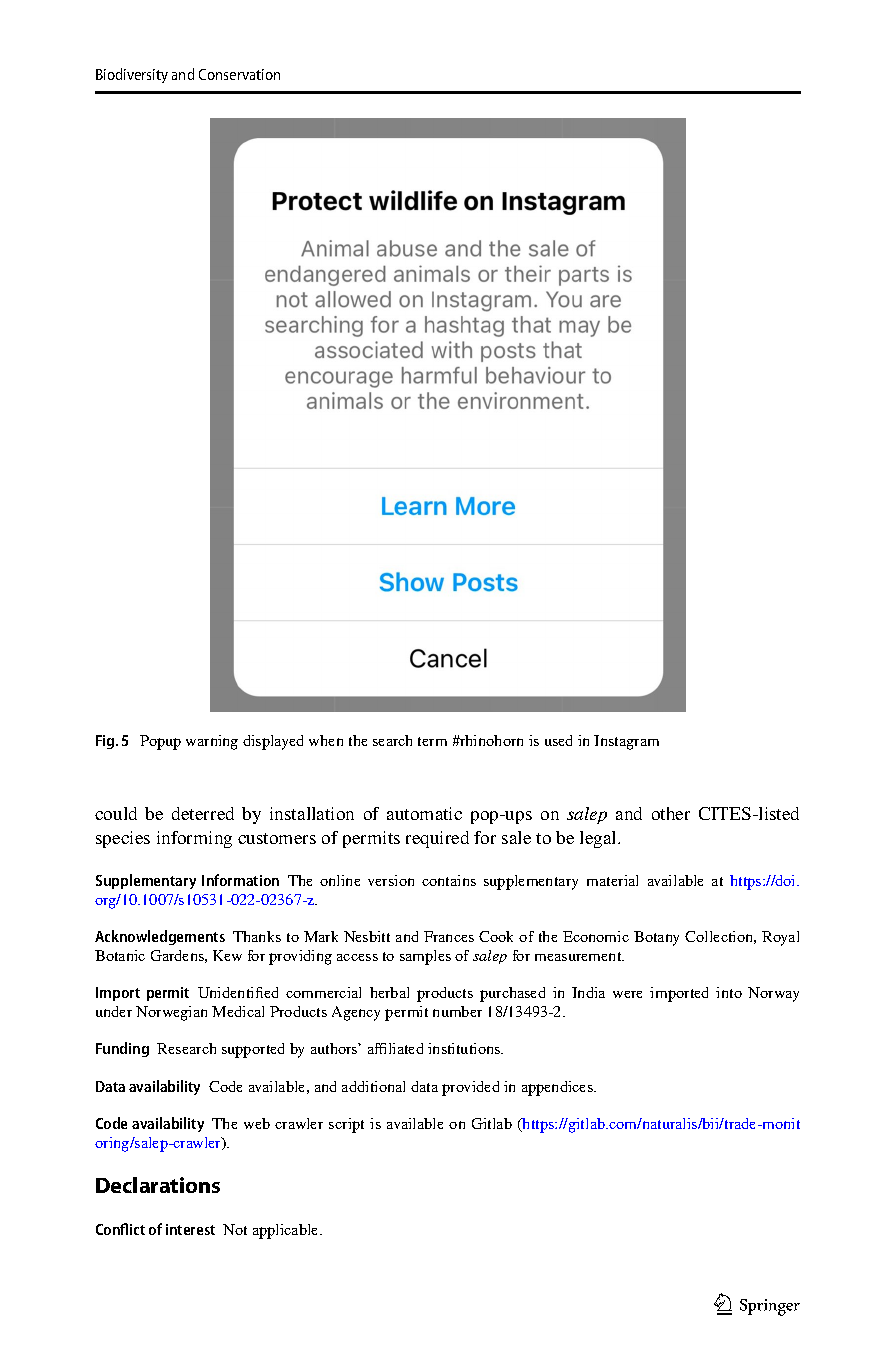 Image resolution: width=896 pixels, height=1359 pixels. I want to click on Conservation, so click(239, 74).
